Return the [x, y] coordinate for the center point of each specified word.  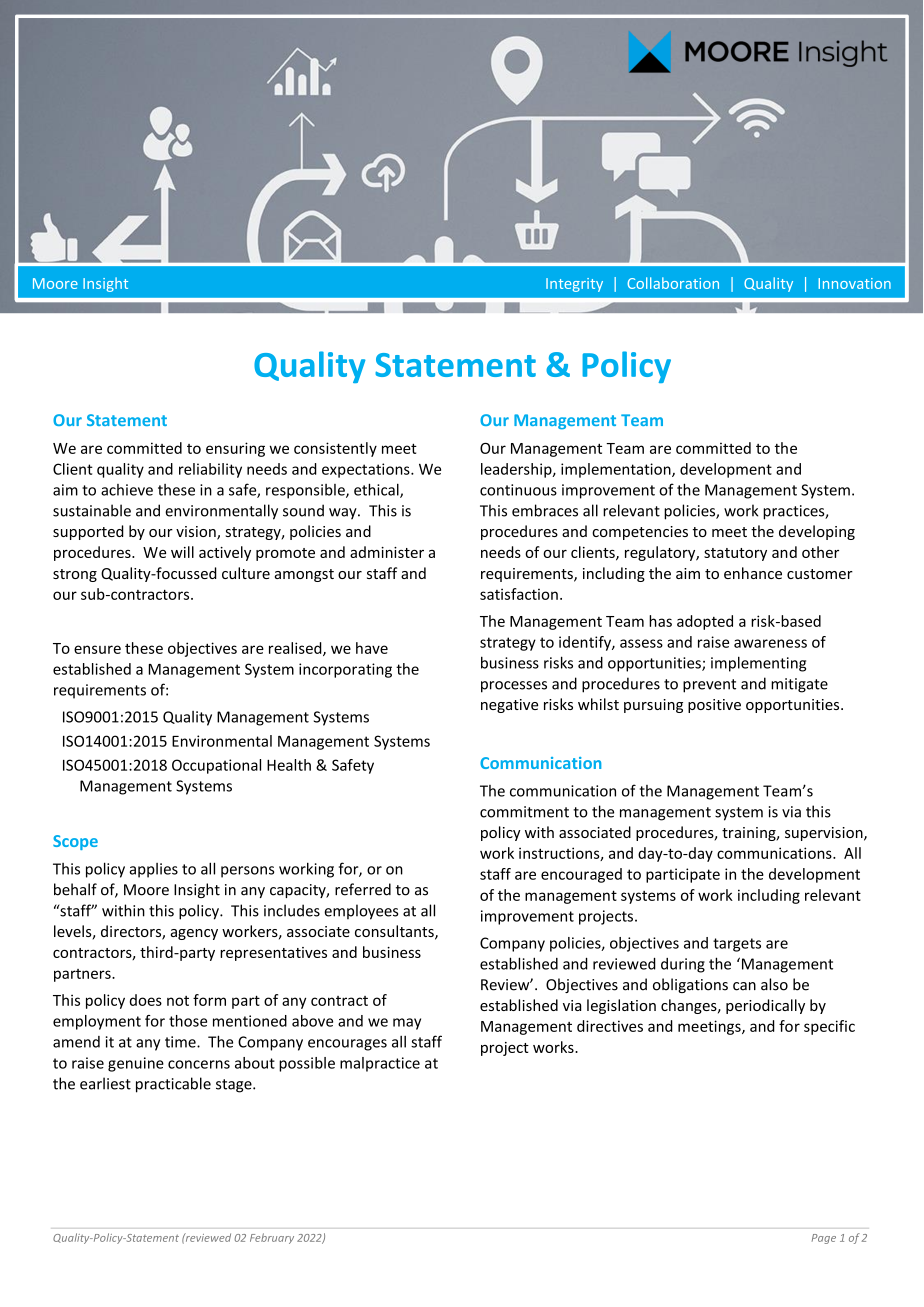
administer [387, 552]
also [774, 984]
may [407, 1024]
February [272, 1238]
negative [509, 706]
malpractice [380, 1064]
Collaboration [673, 283]
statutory [735, 554]
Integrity [574, 285]
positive [714, 706]
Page [824, 1239]
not [178, 1001]
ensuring [235, 449]
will [182, 552]
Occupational [216, 766]
